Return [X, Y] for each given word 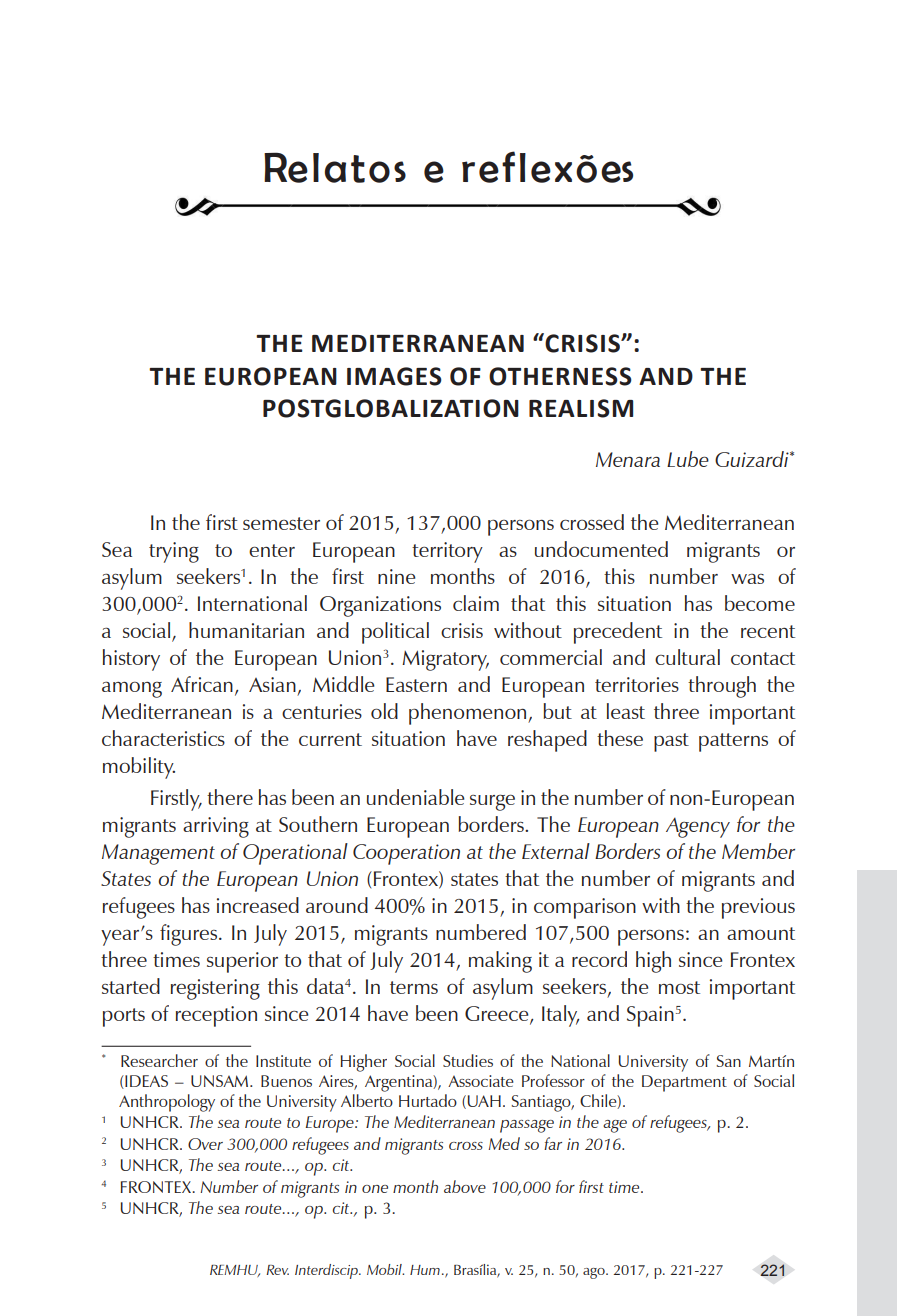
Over [205, 1144]
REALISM [581, 408]
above [465, 1186]
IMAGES [394, 376]
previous [758, 908]
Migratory [445, 660]
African [202, 684]
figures [188, 935]
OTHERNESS [560, 376]
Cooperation [406, 854]
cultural [687, 657]
